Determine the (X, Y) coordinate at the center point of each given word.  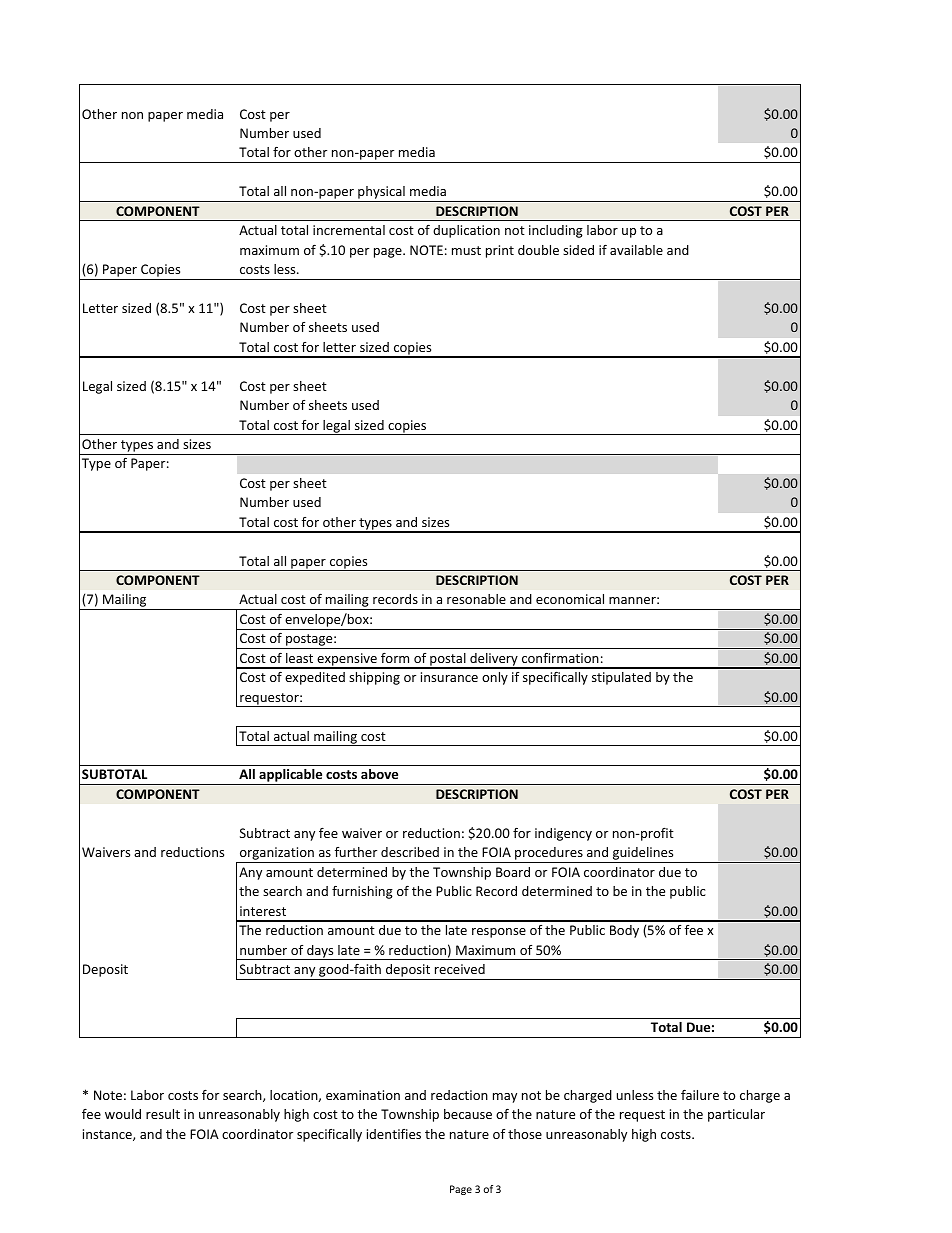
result (163, 1114)
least (299, 658)
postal (448, 660)
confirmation (560, 658)
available (636, 250)
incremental (349, 230)
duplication (466, 231)
